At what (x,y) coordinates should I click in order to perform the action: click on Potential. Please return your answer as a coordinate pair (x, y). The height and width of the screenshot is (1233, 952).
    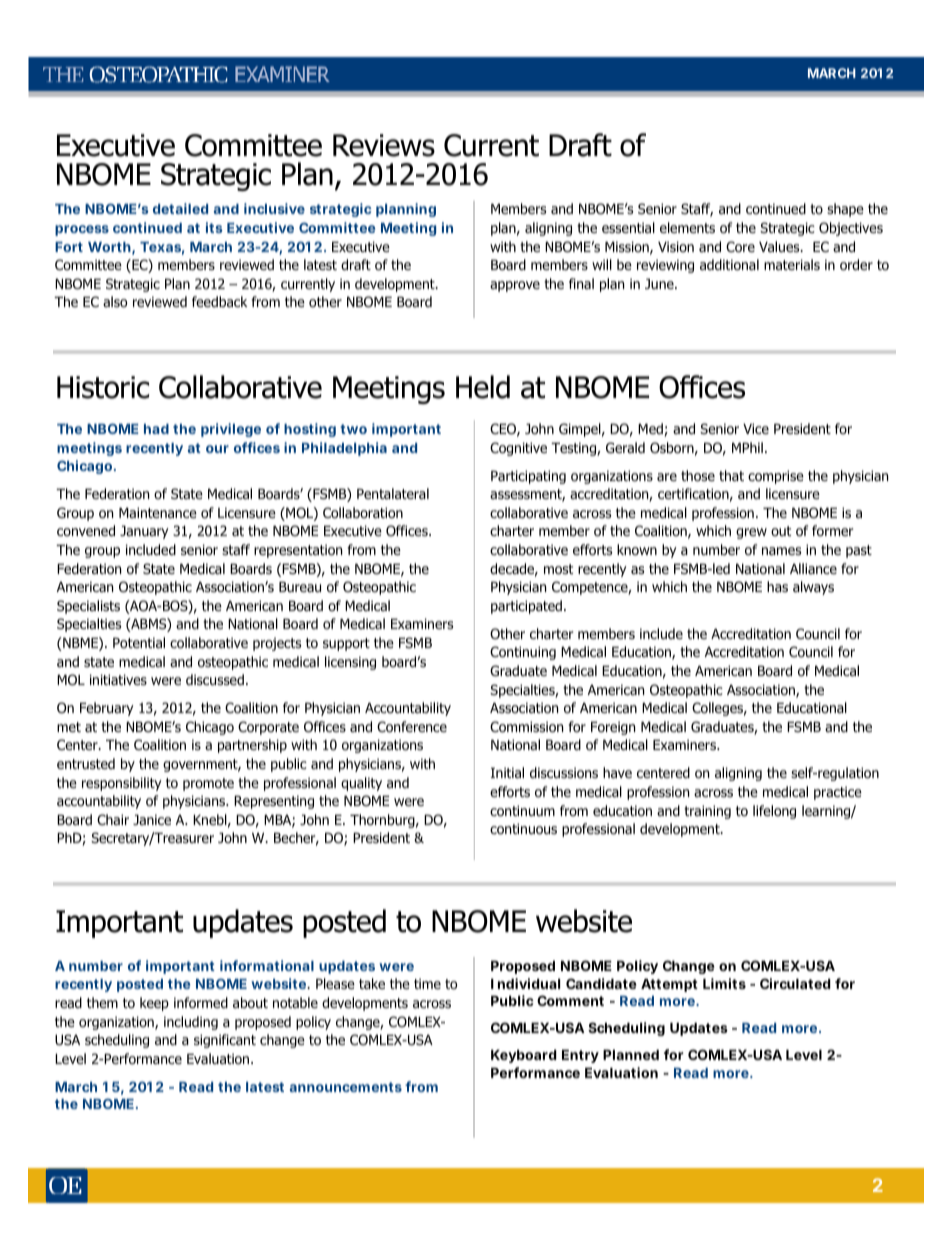
    Looking at the image, I should click on (139, 642).
